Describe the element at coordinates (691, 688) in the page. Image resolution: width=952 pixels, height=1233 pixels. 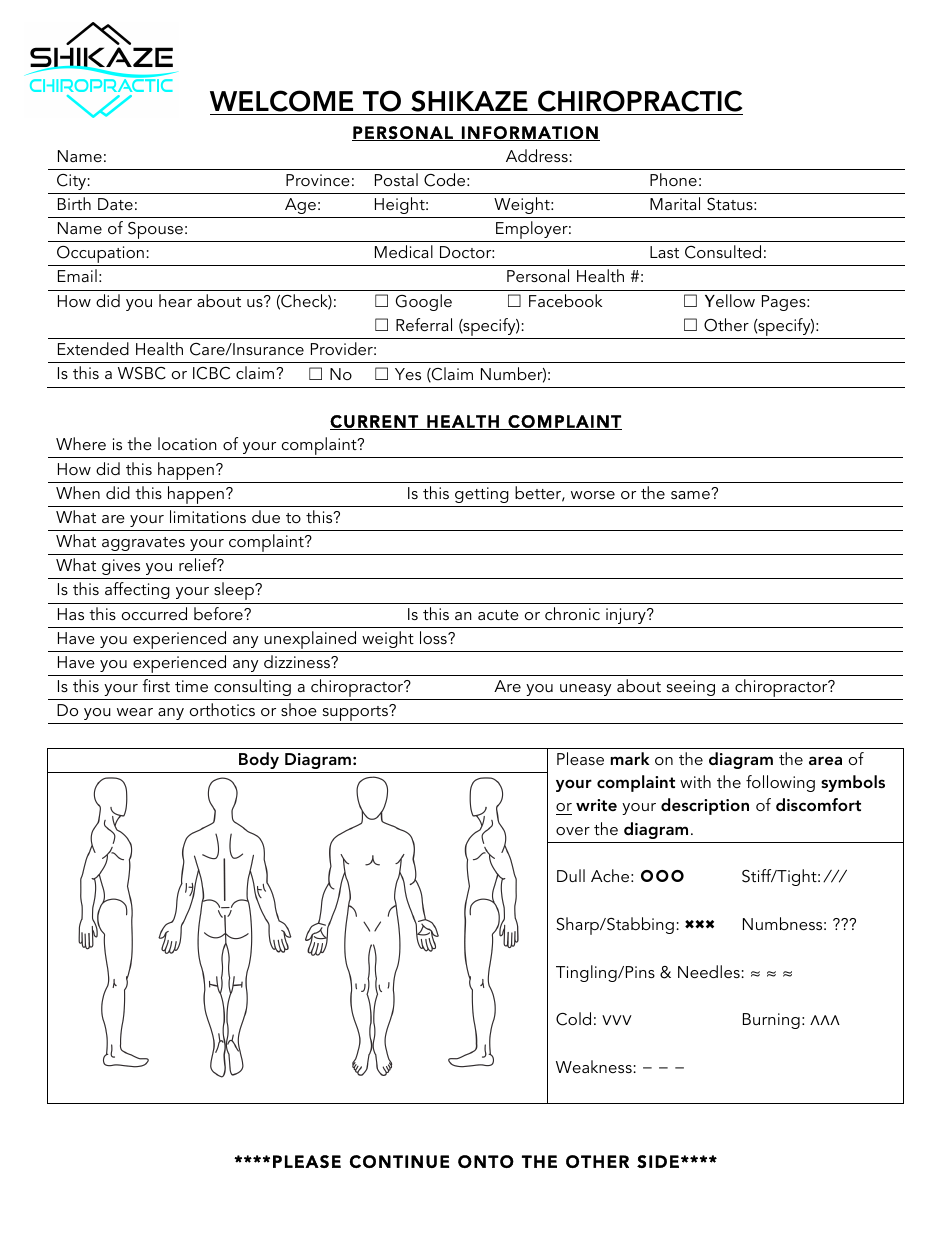
I see `seeing` at that location.
